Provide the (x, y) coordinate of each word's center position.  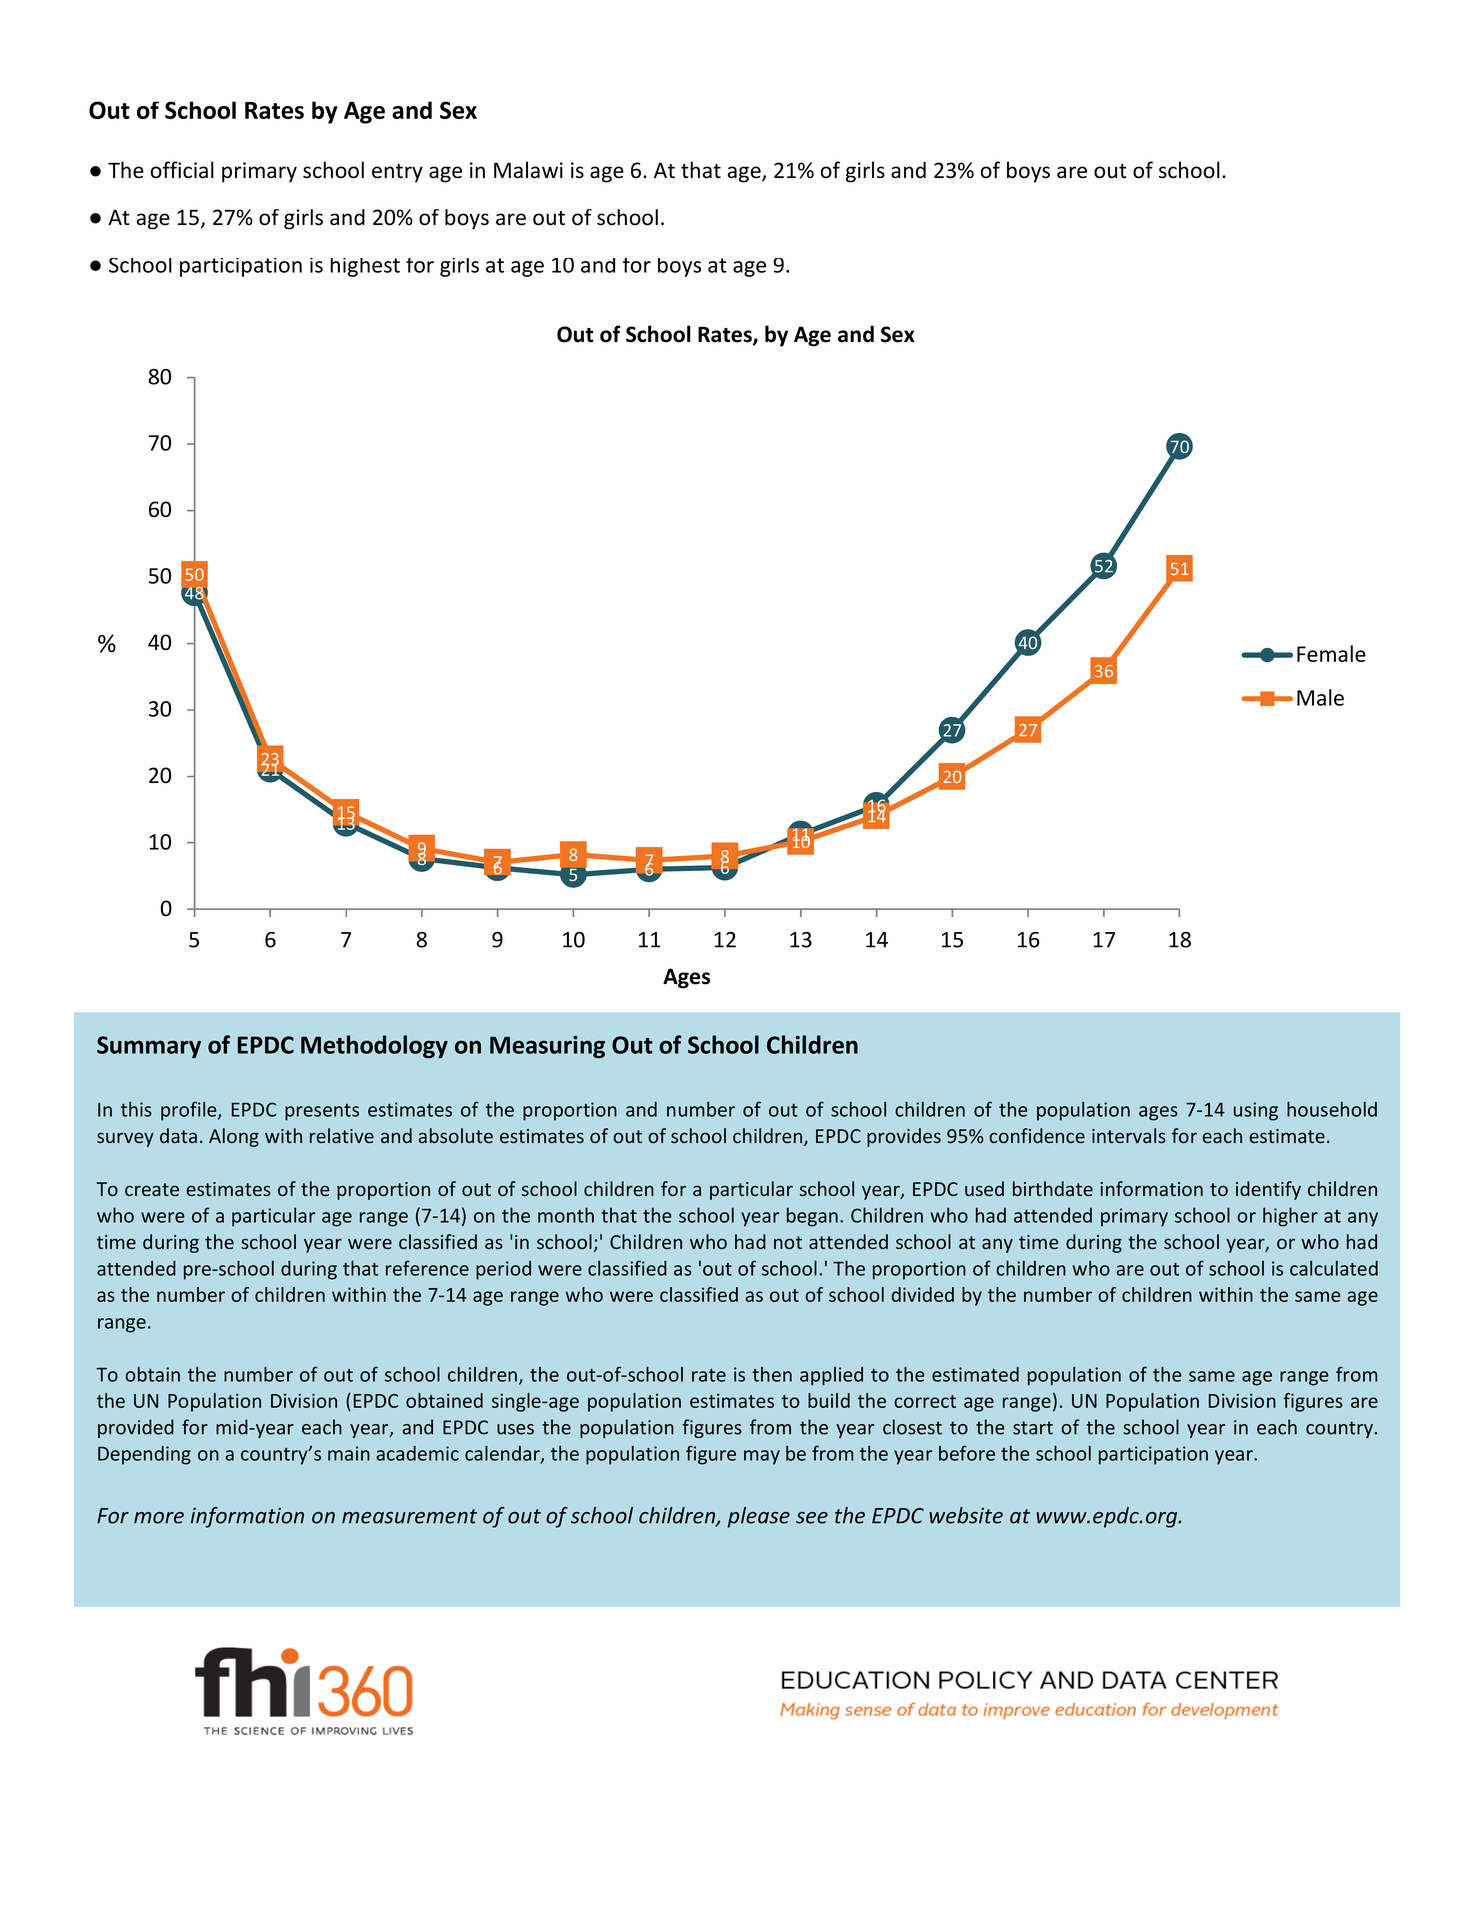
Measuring (547, 1047)
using (1256, 1111)
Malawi (528, 170)
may (762, 1457)
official (182, 170)
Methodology (374, 1047)
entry (397, 173)
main (349, 1453)
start (1033, 1428)
